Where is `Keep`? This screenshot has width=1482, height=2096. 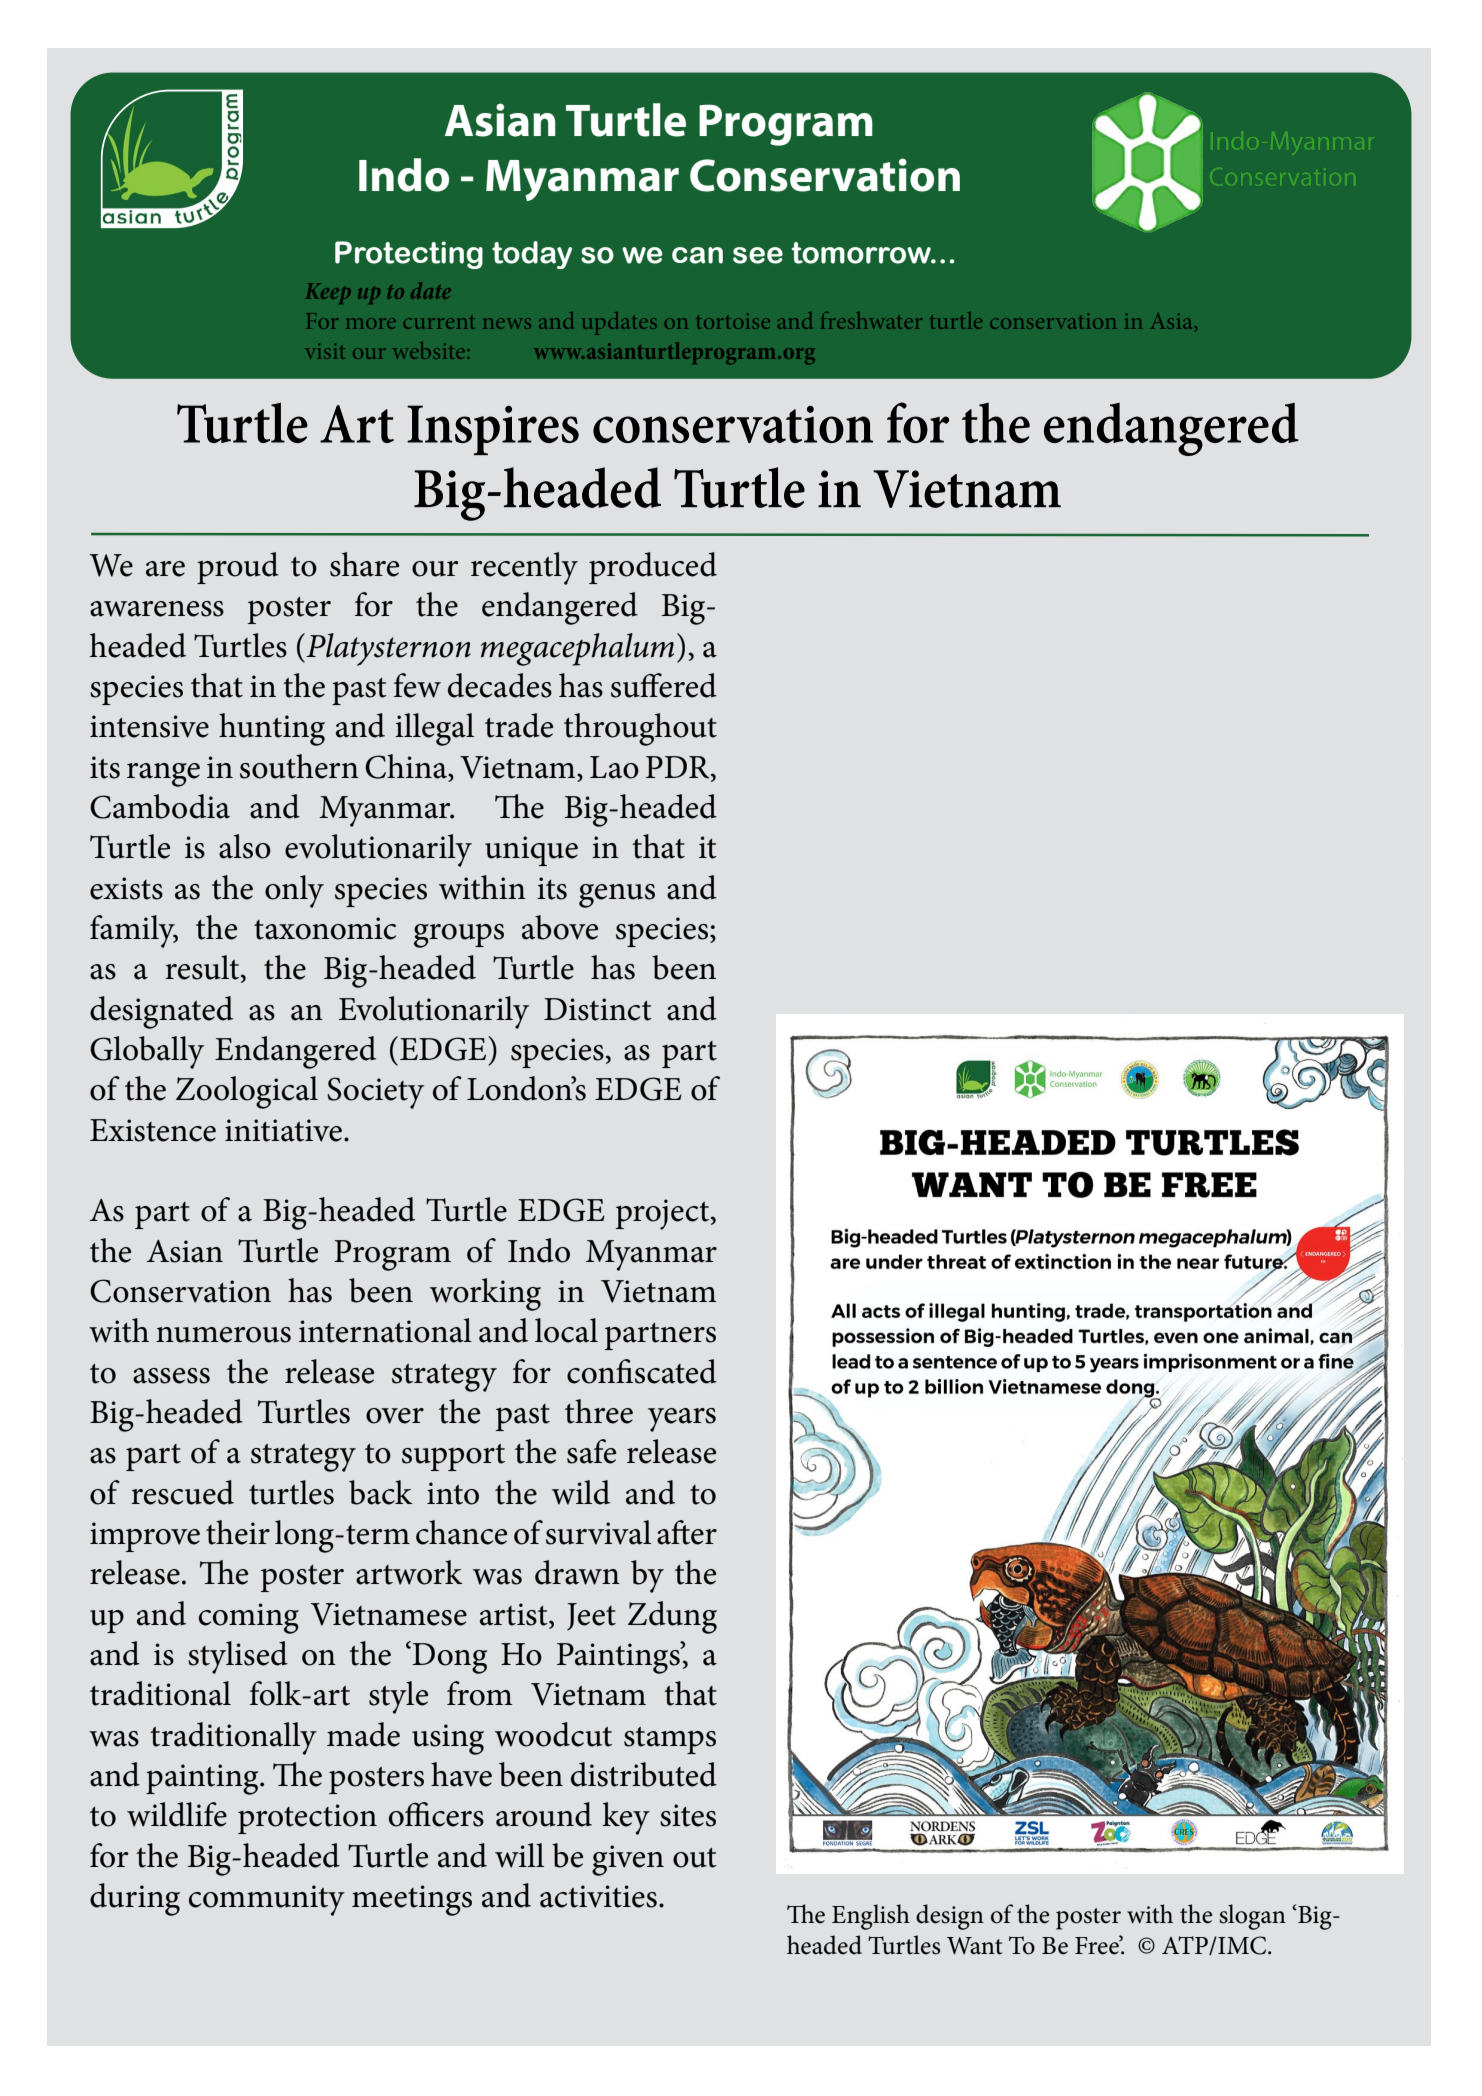
Keep is located at coordinates (328, 293).
